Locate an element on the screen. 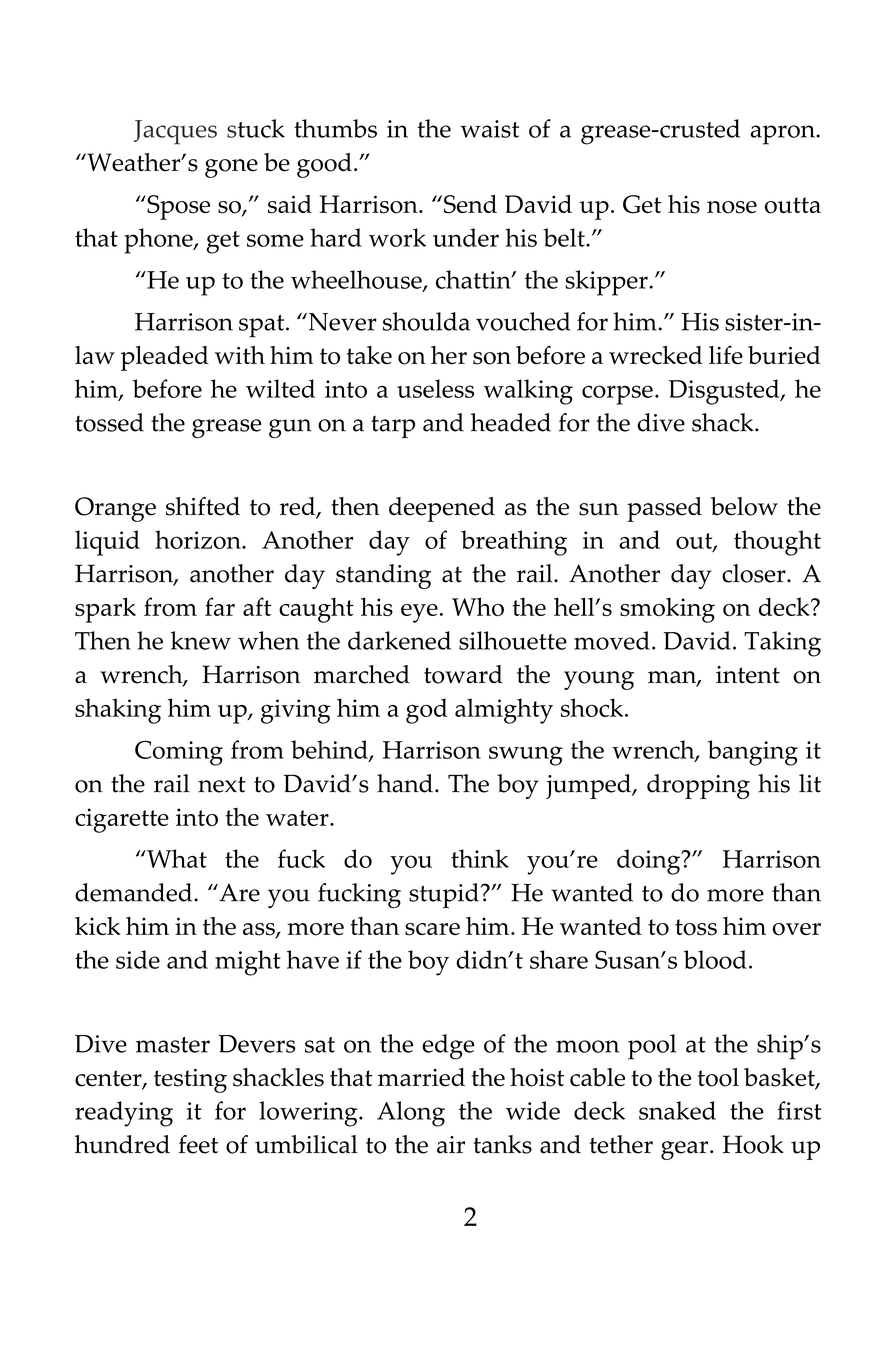 This screenshot has width=896, height=1345. What is located at coordinates (176, 858).
